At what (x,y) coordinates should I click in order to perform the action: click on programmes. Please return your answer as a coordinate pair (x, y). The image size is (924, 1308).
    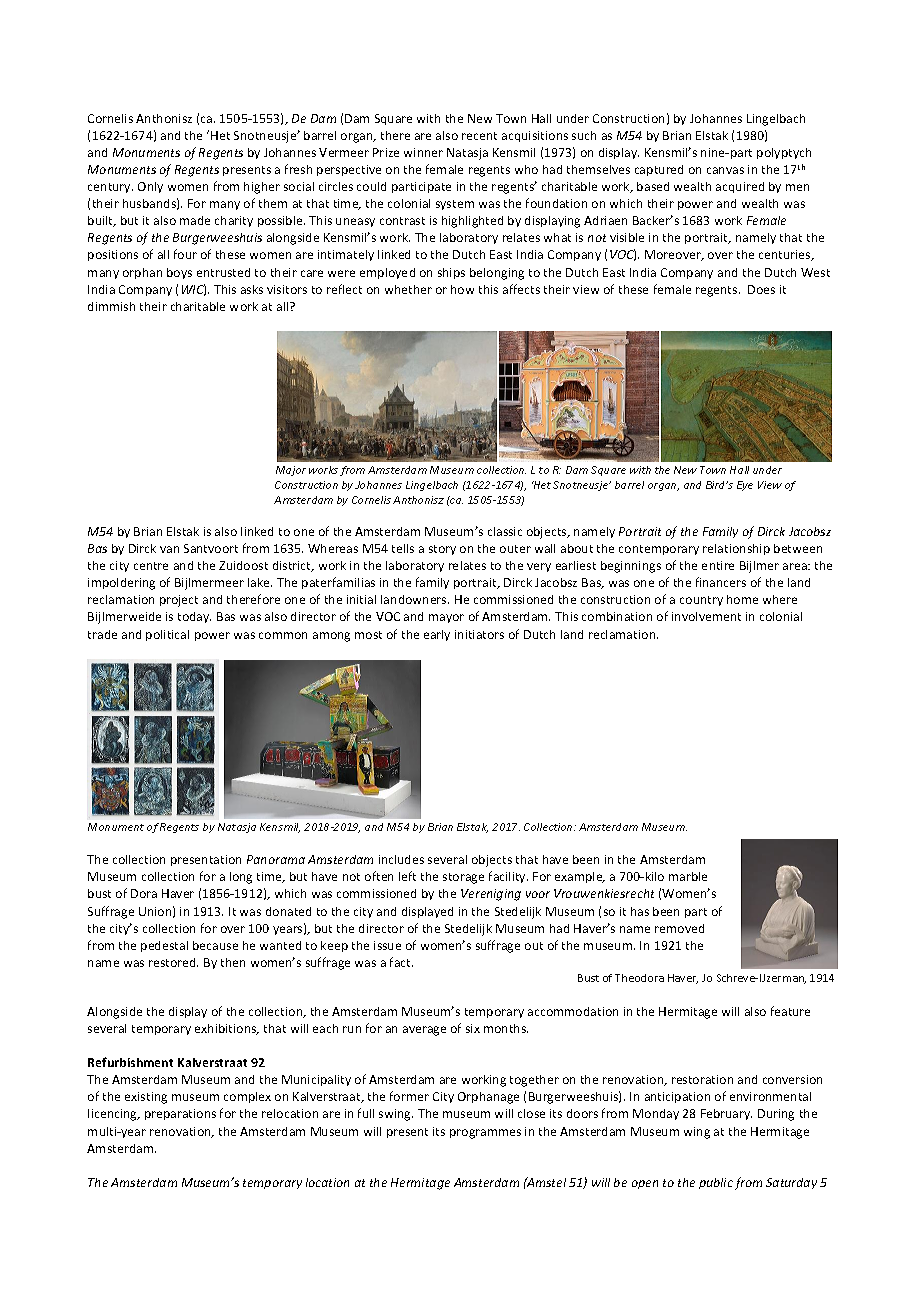
    Looking at the image, I should click on (485, 1134).
